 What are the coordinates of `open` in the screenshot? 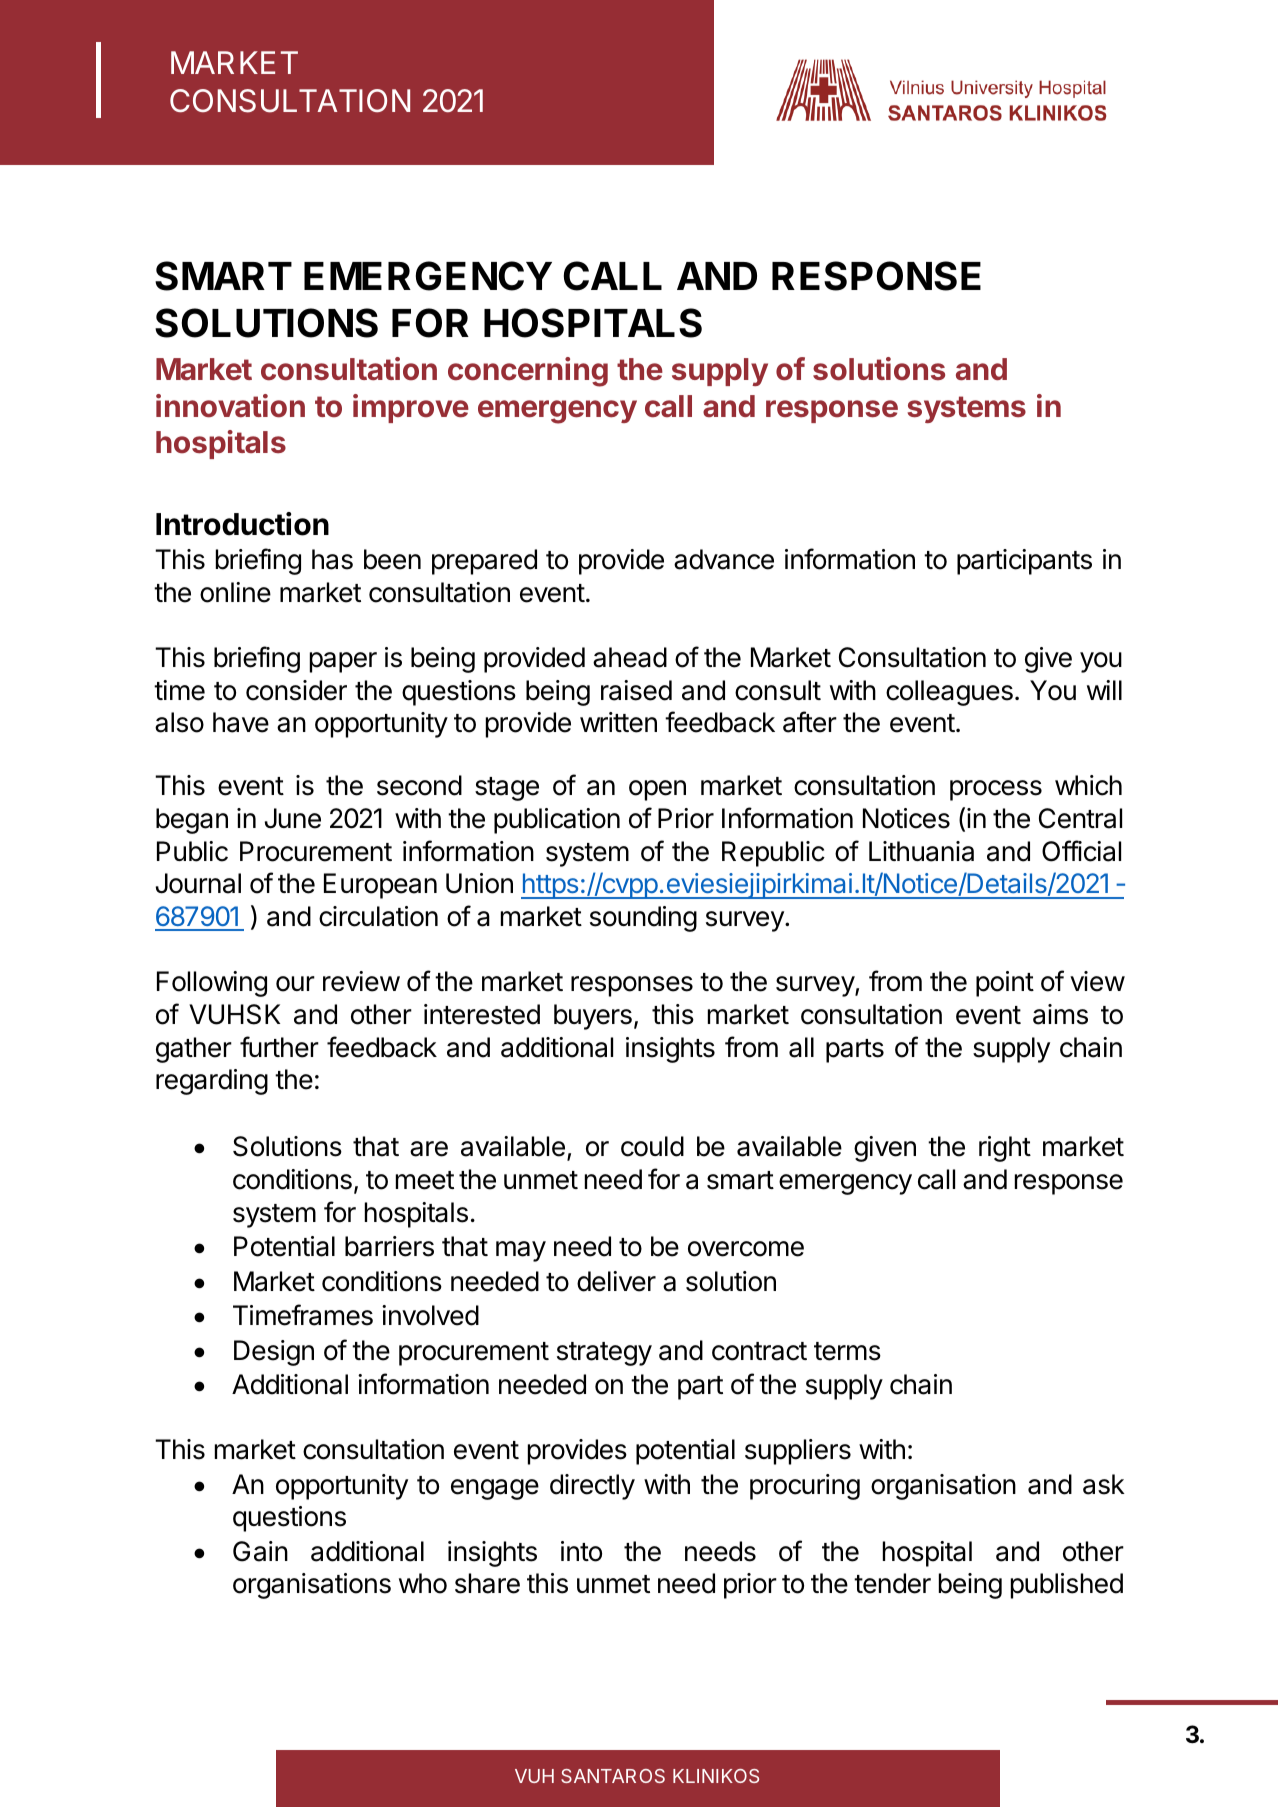 It's located at (657, 790).
